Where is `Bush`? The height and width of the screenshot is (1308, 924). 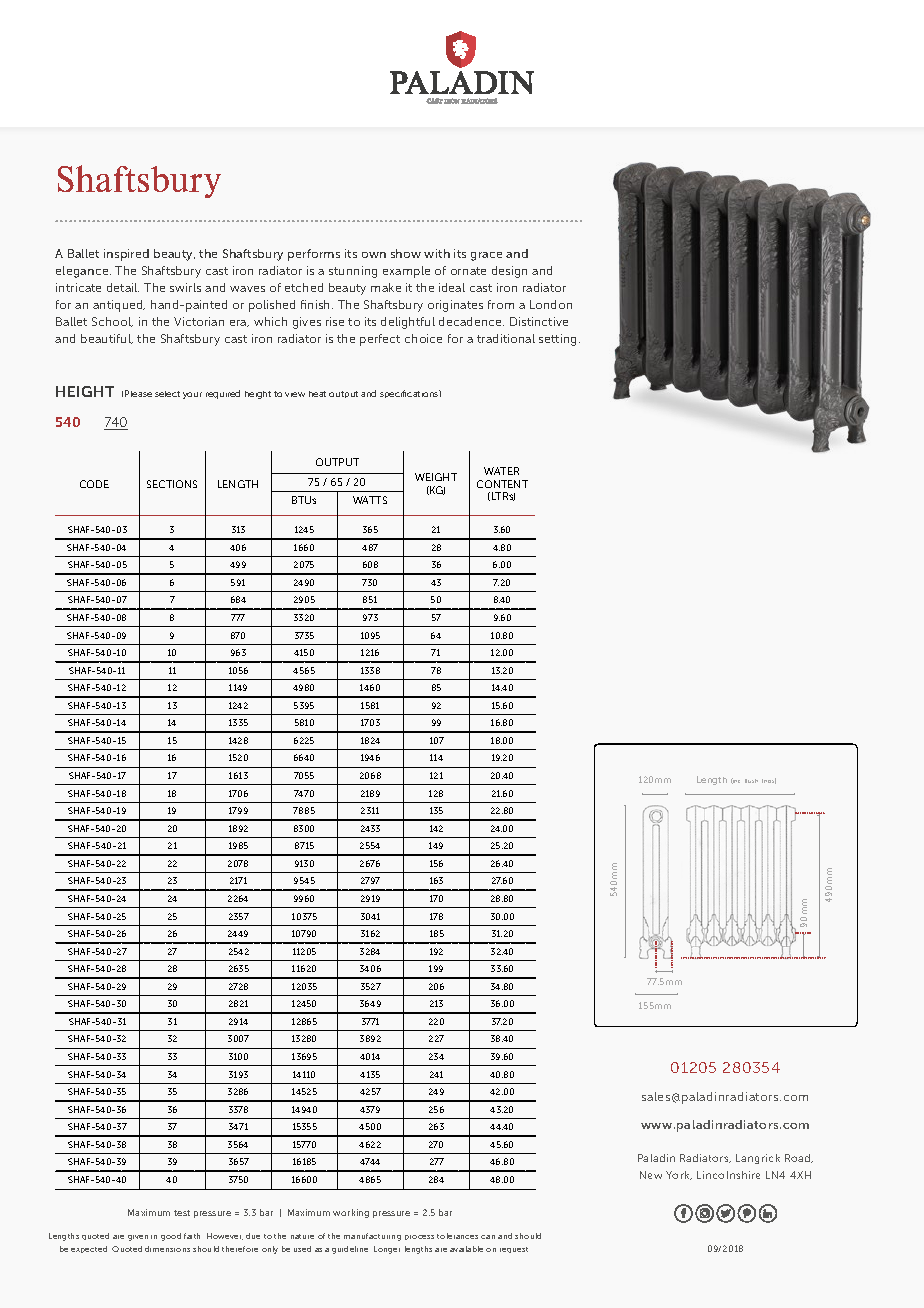 Bush is located at coordinates (751, 781).
